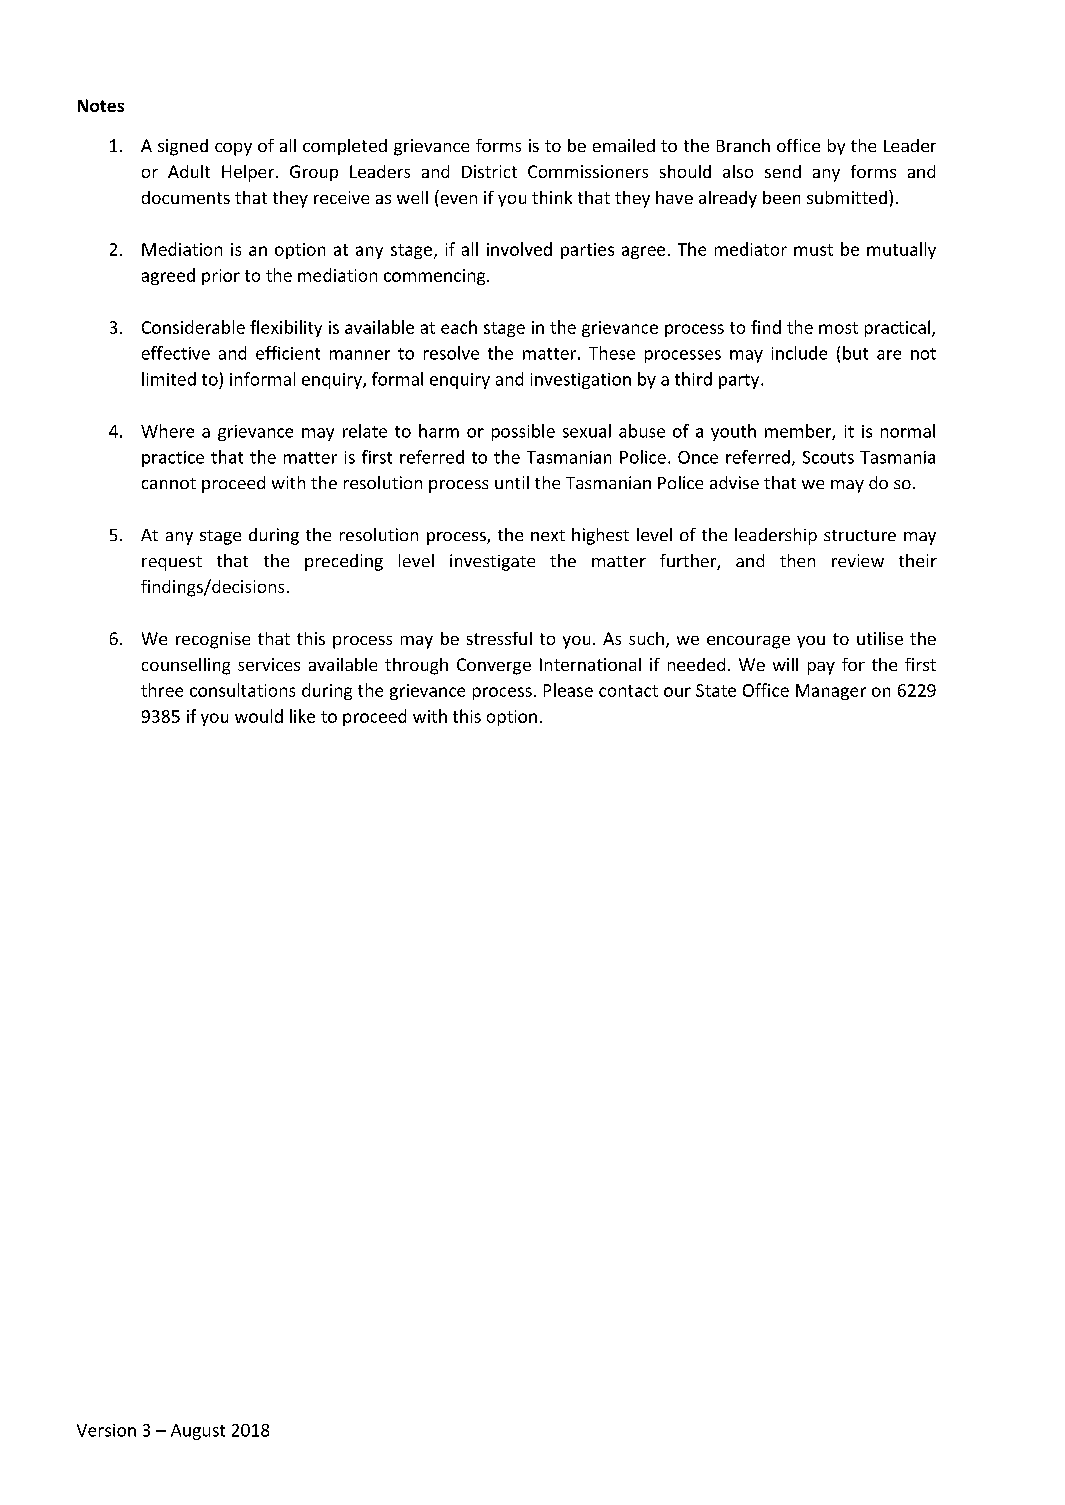 The height and width of the screenshot is (1505, 1065). Describe the element at coordinates (512, 482) in the screenshot. I see `until` at that location.
